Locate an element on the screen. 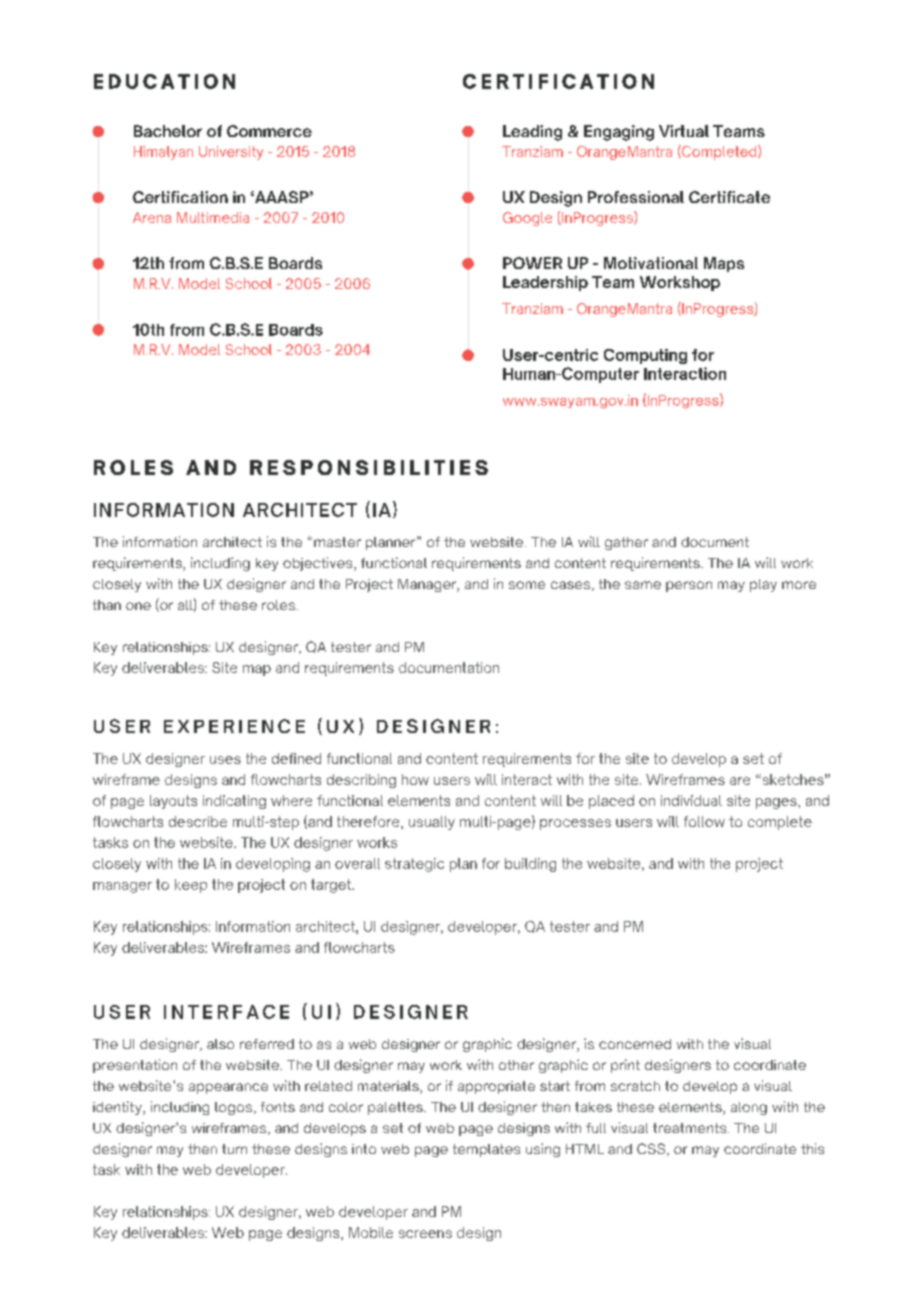 This screenshot has width=924, height=1308. Leading is located at coordinates (532, 133).
